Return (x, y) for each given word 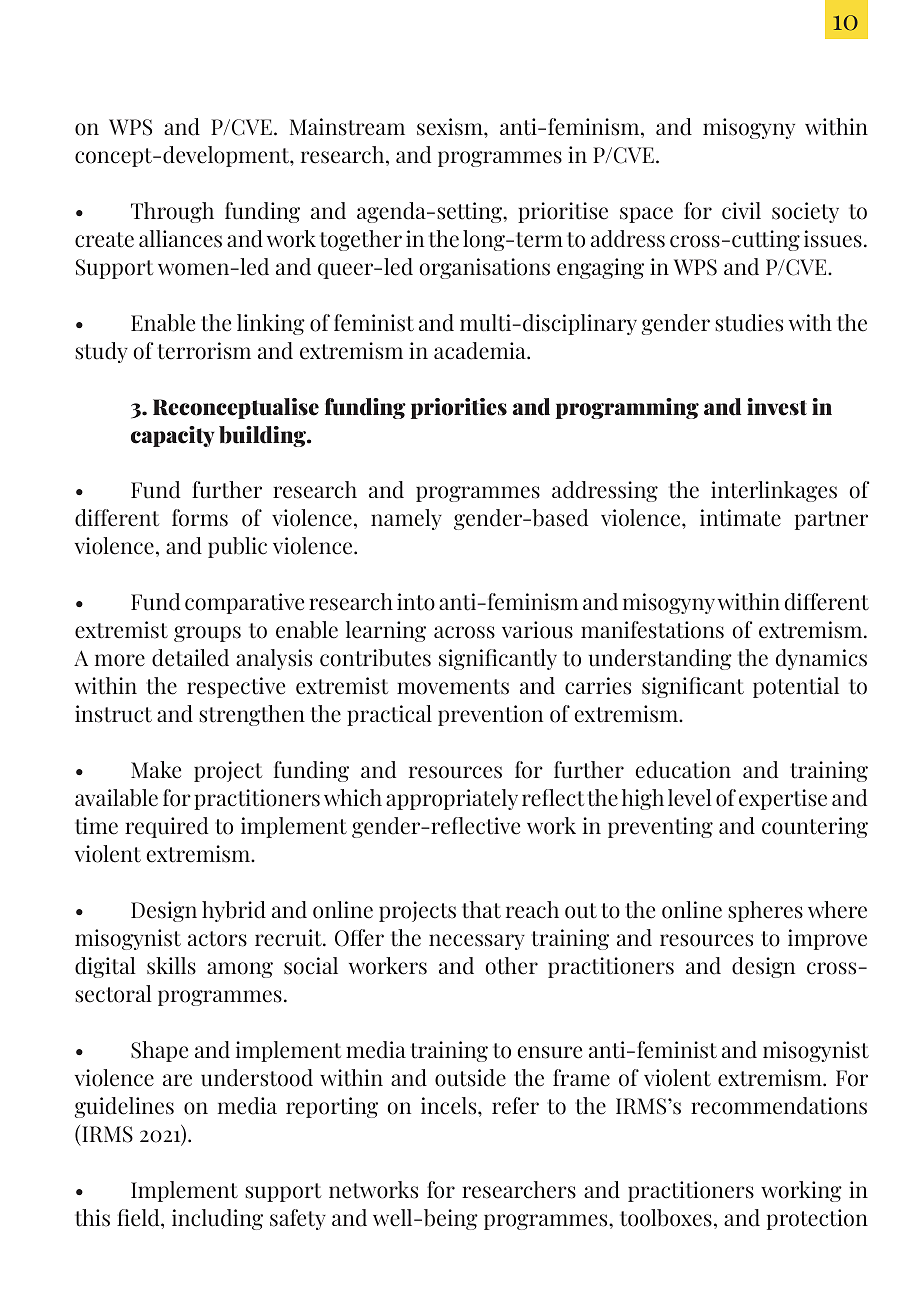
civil (741, 211)
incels (450, 1106)
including (217, 1219)
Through (172, 212)
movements (453, 687)
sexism (451, 127)
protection (817, 1219)
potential (796, 687)
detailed (190, 658)
